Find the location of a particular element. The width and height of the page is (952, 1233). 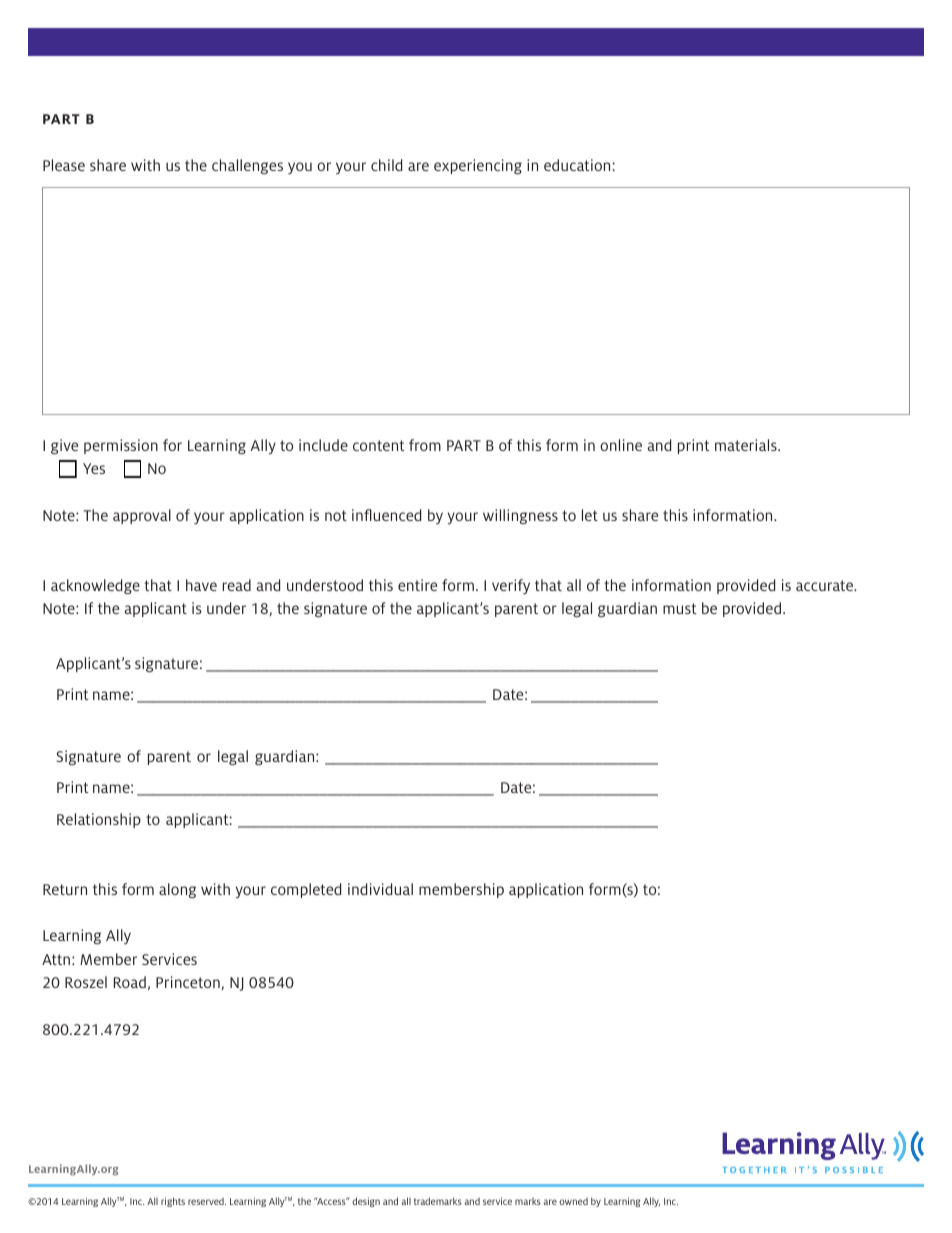

challenges is located at coordinates (247, 166).
